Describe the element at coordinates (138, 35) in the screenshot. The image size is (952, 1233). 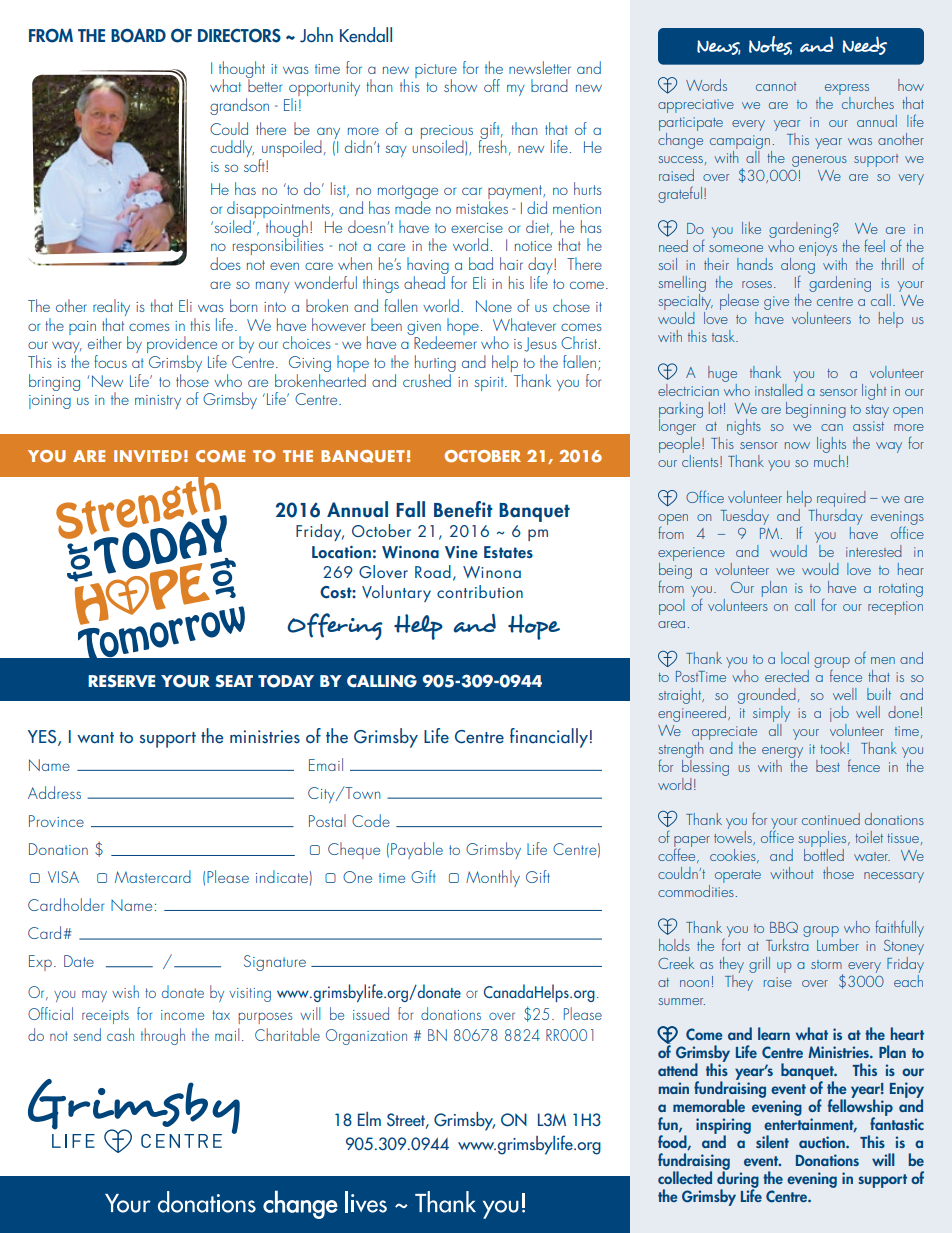
I see `BOARD` at that location.
